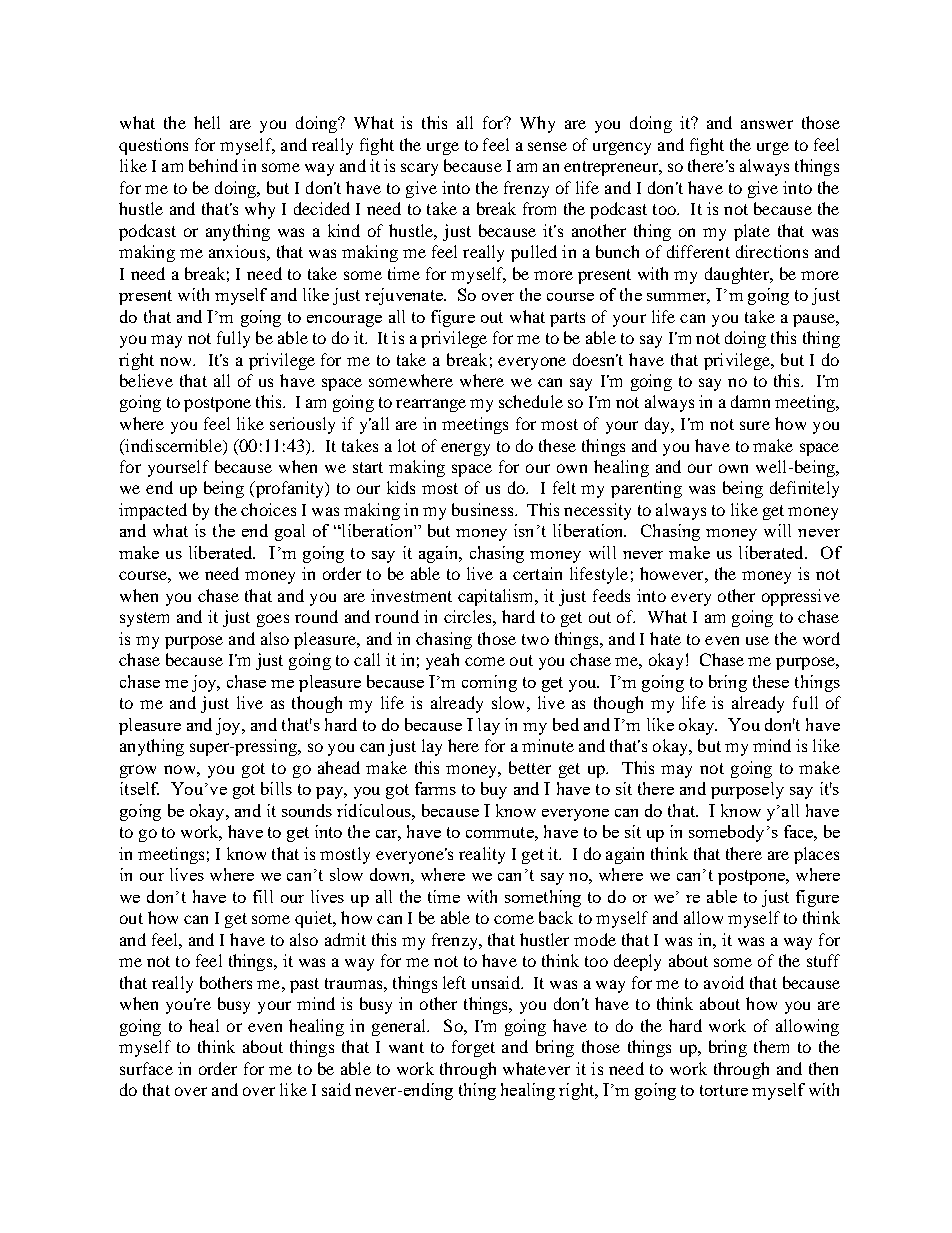  Describe the element at coordinates (276, 788) in the document. I see `bills` at that location.
